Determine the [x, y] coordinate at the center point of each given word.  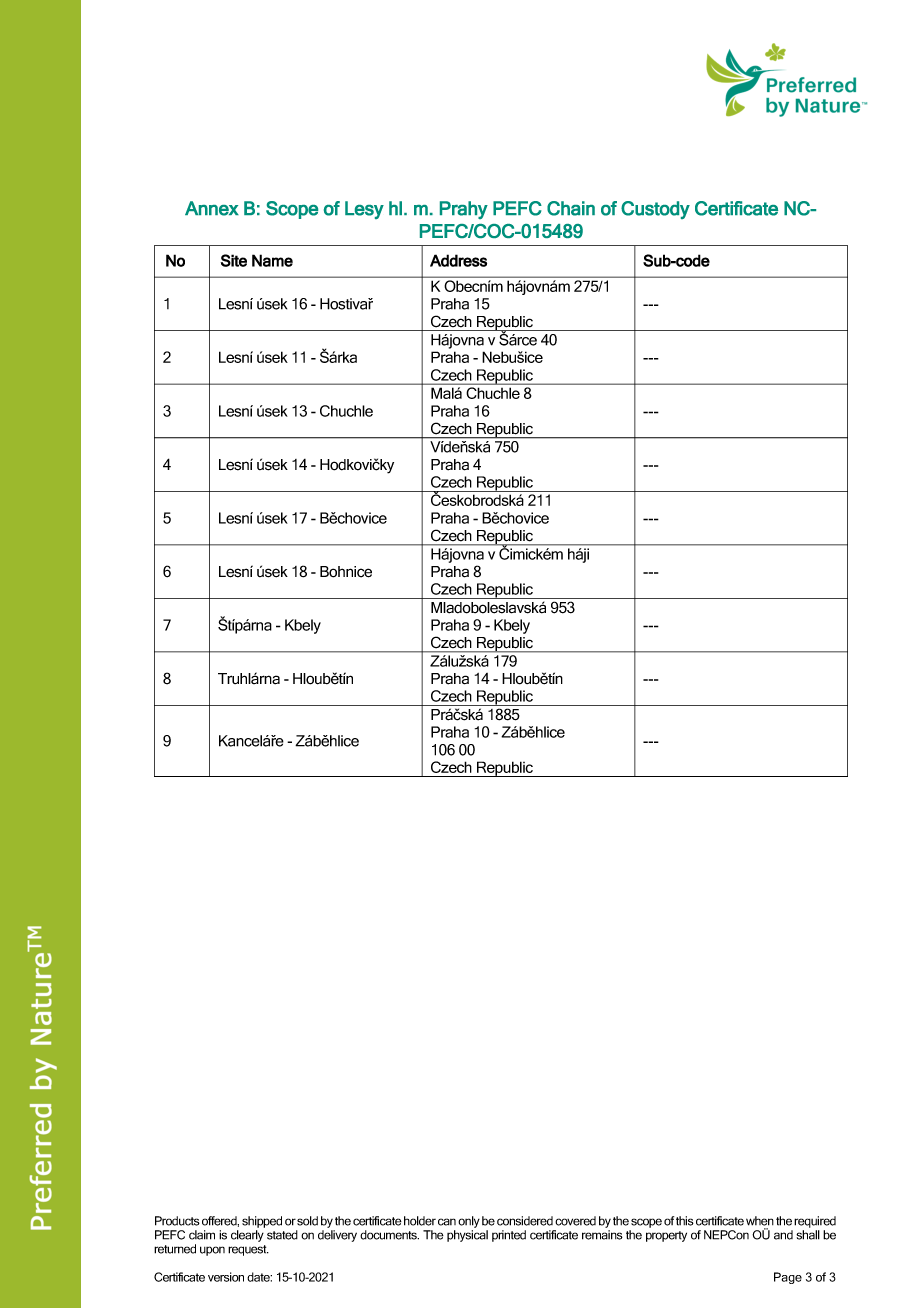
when [760, 1221]
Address [458, 260]
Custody [655, 210]
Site [234, 260]
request [248, 1250]
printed [509, 1236]
